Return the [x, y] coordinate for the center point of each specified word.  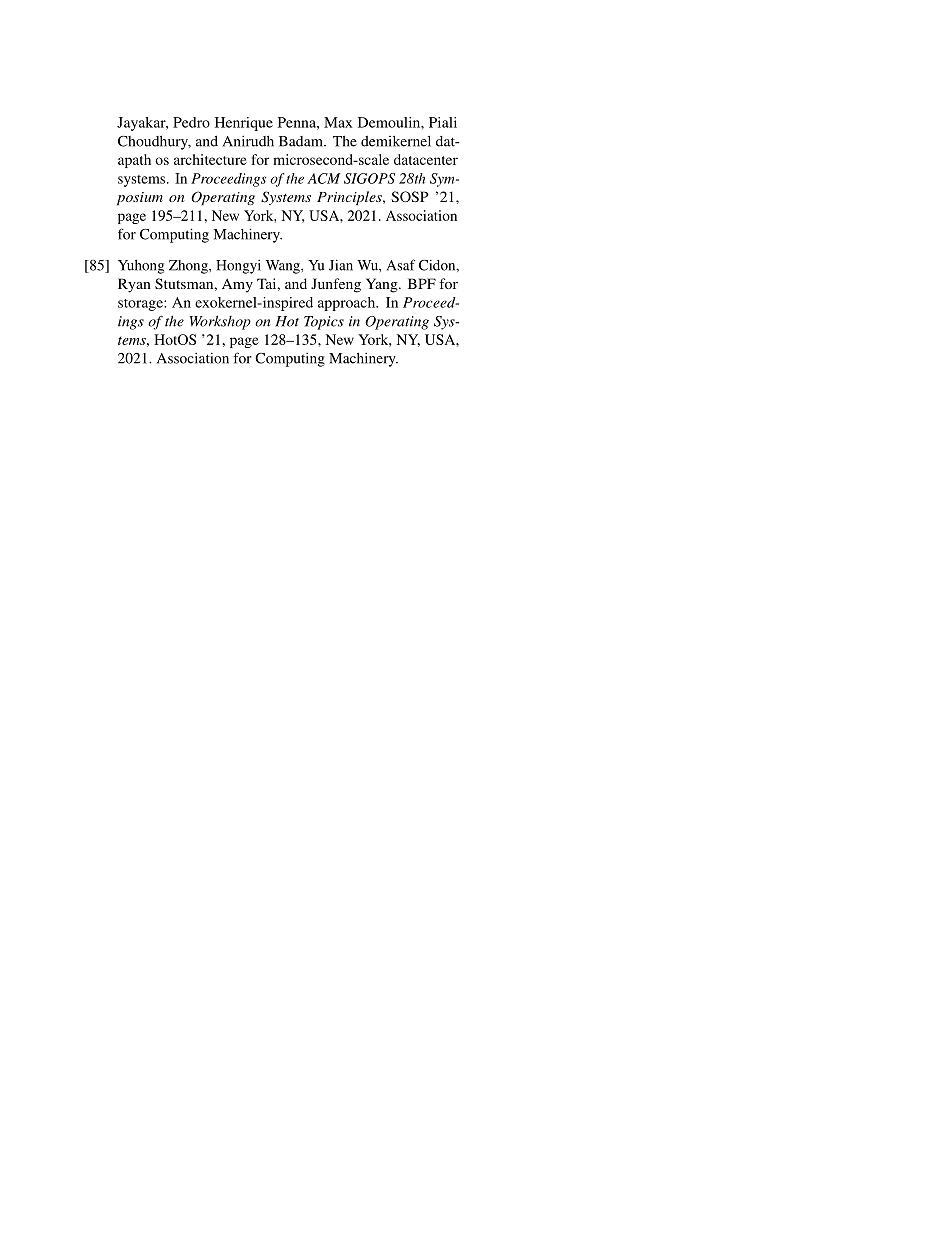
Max [338, 122]
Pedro [191, 122]
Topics [324, 323]
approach [348, 304]
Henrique [244, 124]
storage [141, 305]
